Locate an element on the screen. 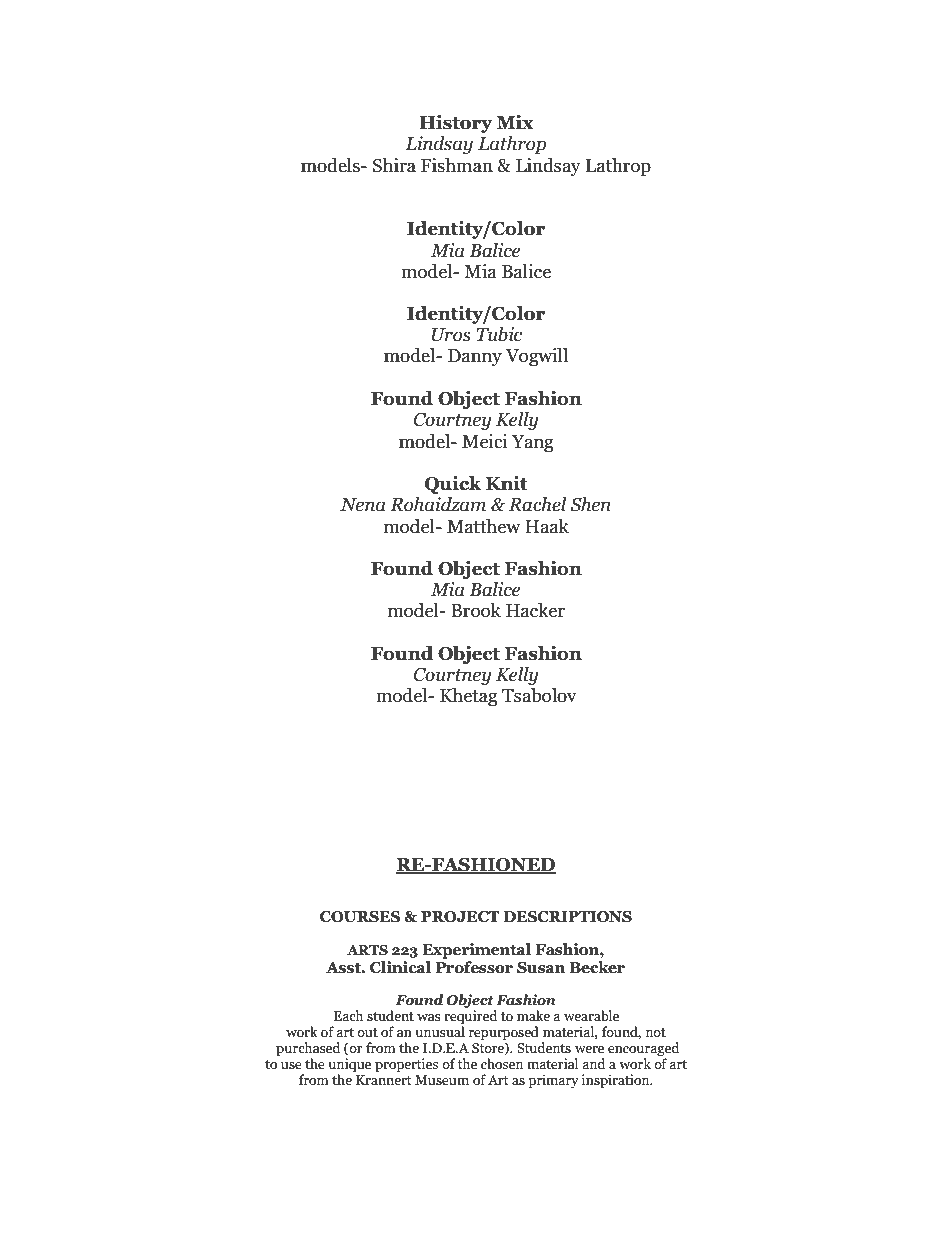 This screenshot has width=952, height=1233. COURSES is located at coordinates (360, 917).
